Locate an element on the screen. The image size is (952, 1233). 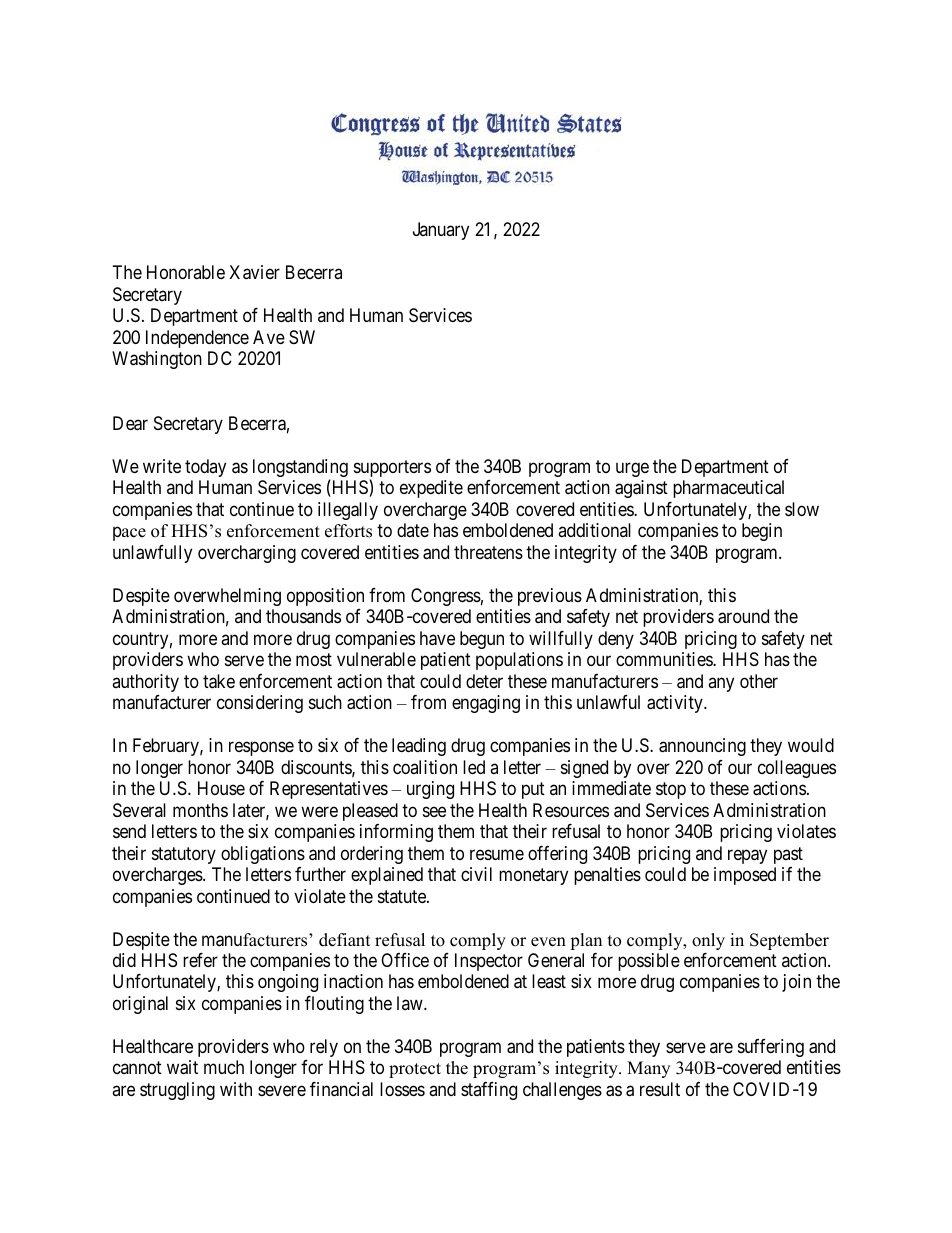
response is located at coordinates (261, 749).
